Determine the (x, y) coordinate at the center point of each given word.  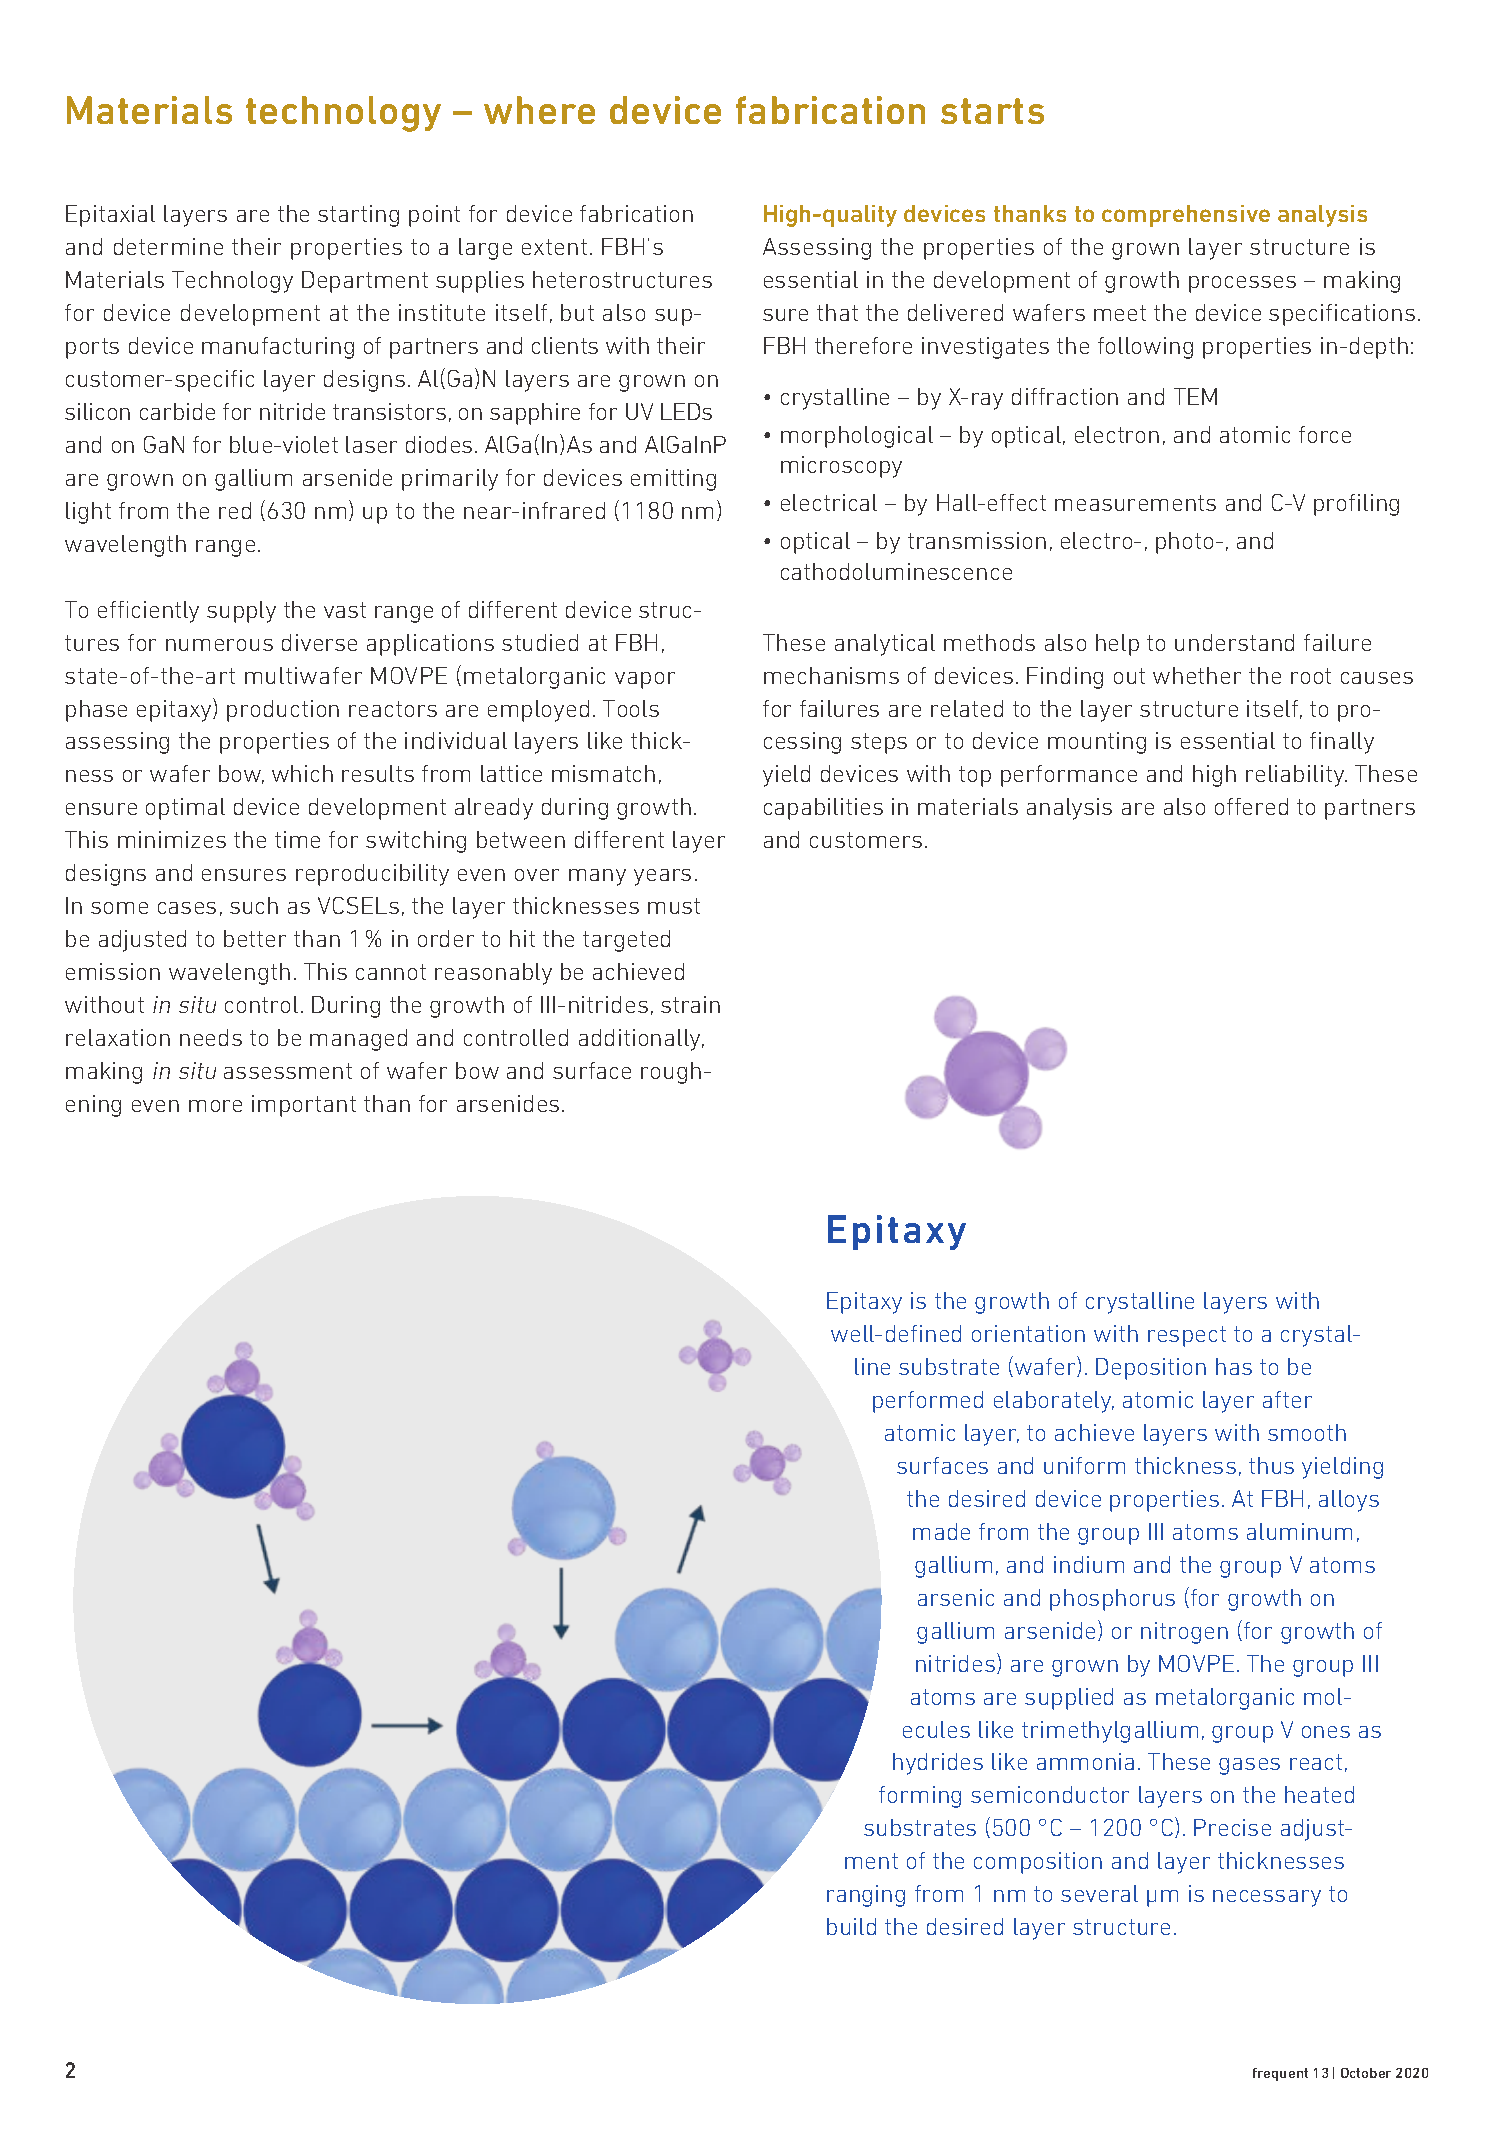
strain (690, 1004)
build (851, 1926)
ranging (866, 1896)
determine (168, 246)
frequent (1280, 2074)
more (215, 1106)
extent (554, 247)
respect (1187, 1336)
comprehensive (1186, 216)
